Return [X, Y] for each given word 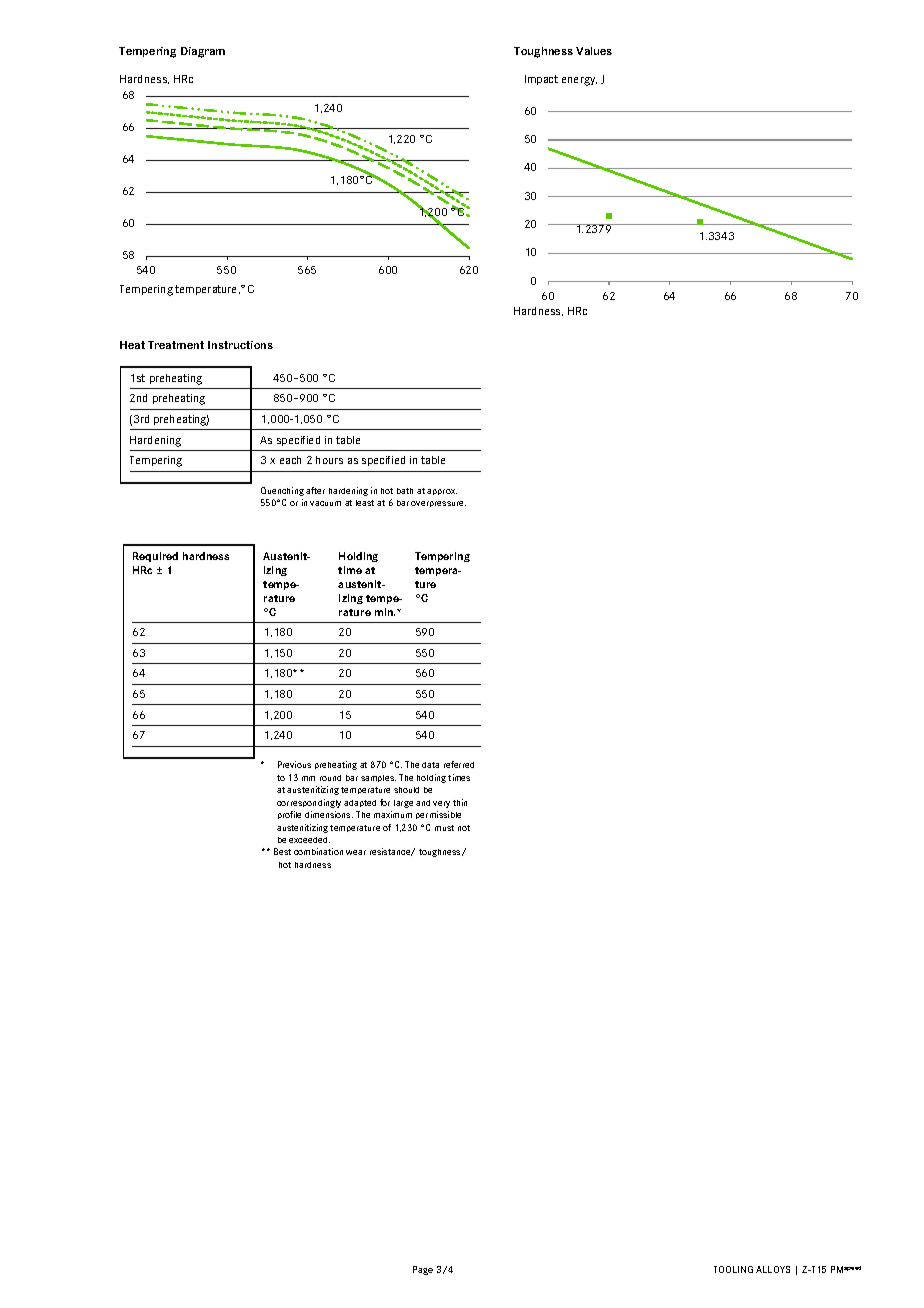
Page [423, 1270]
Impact [541, 80]
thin [460, 802]
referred [459, 764]
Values [594, 51]
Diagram [203, 52]
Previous [294, 764]
